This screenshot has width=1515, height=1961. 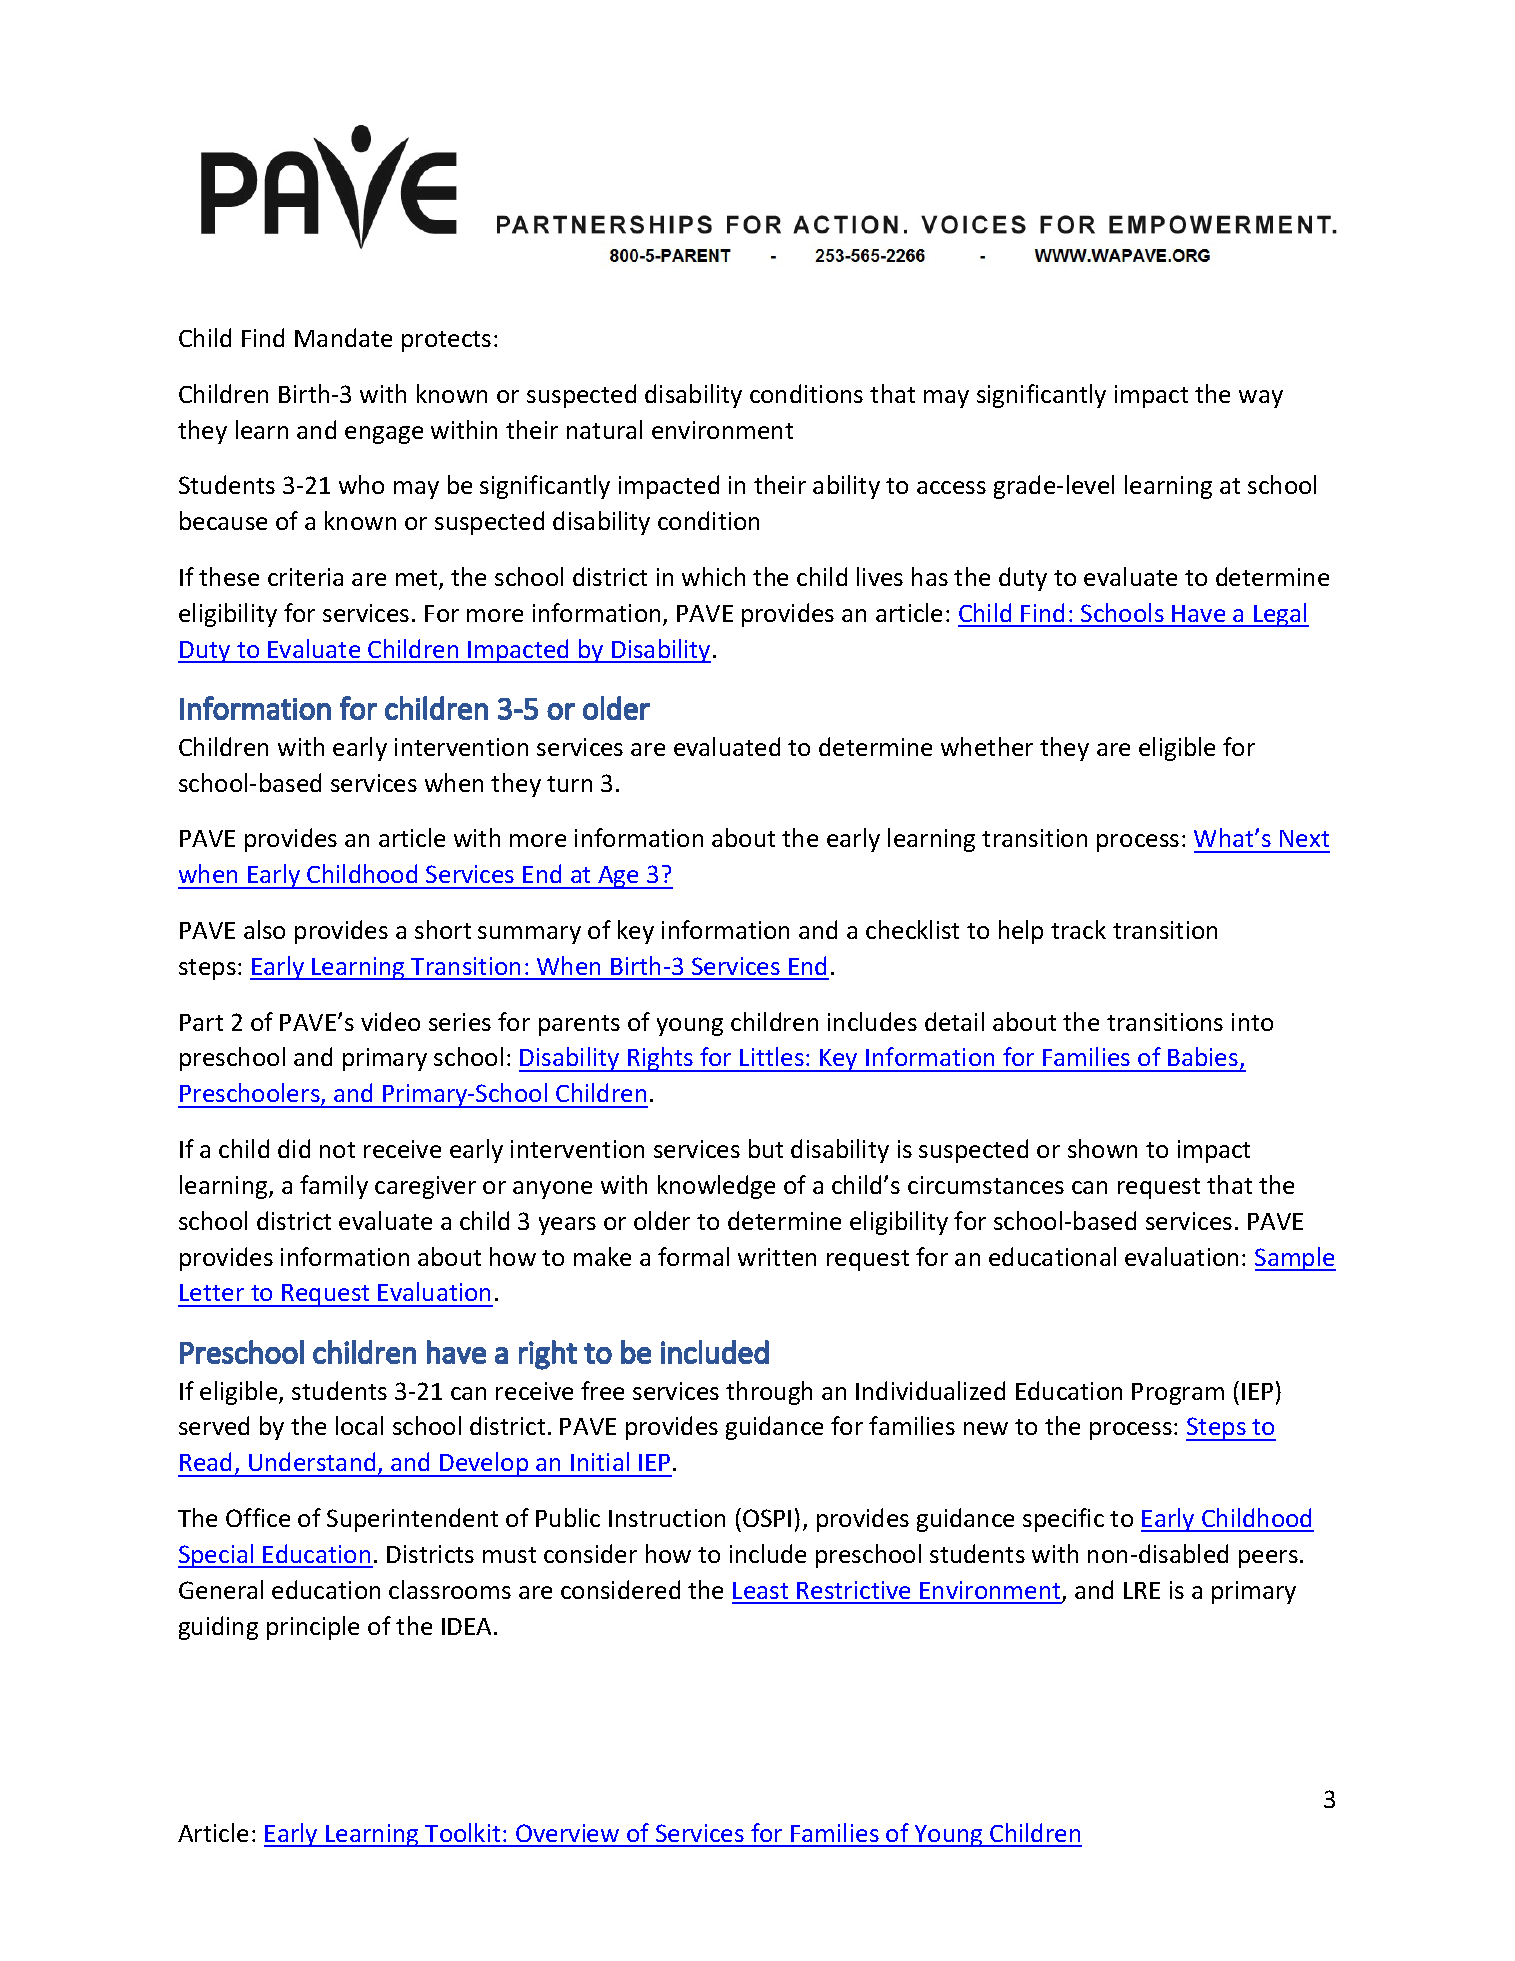 I want to click on family, so click(x=334, y=1187).
